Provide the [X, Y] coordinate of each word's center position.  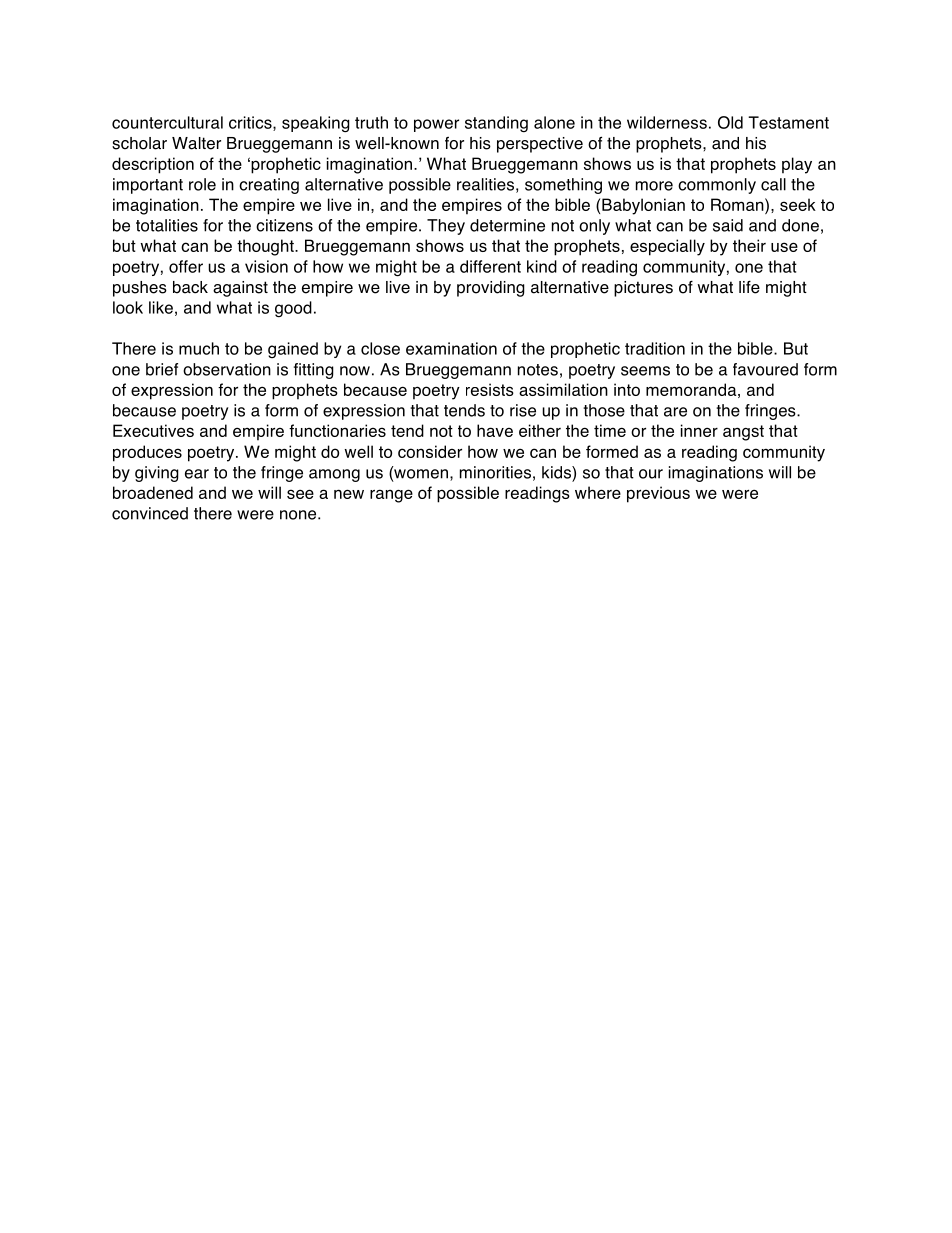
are [675, 412]
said [728, 225]
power [436, 125]
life [749, 287]
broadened [153, 492]
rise [523, 410]
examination [451, 348]
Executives [153, 430]
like [161, 307]
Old [730, 122]
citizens [284, 225]
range [391, 496]
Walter [196, 143]
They [446, 227]
